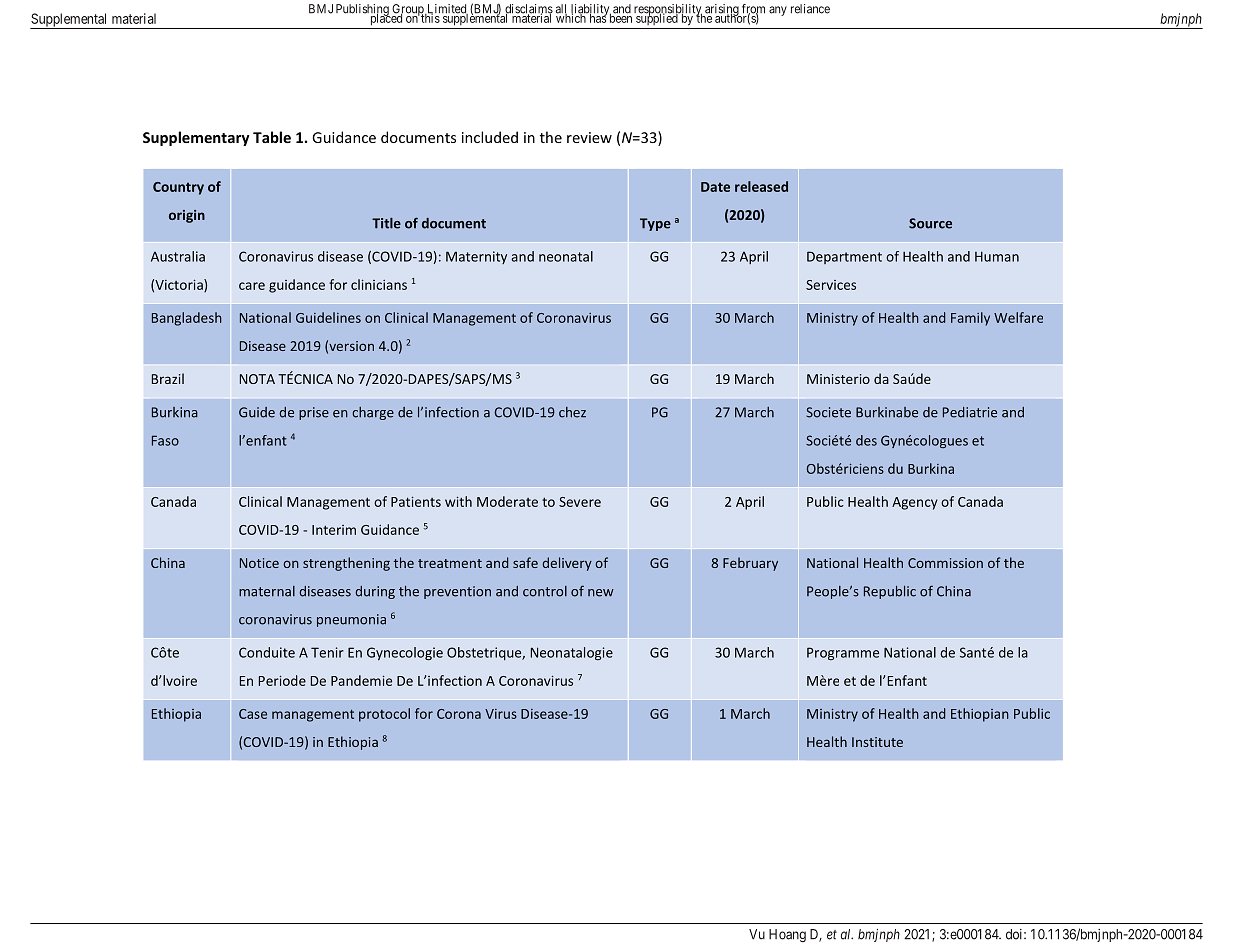 Image resolution: width=1233 pixels, height=952 pixels. Describe the element at coordinates (655, 224) in the screenshot. I see `Type` at that location.
